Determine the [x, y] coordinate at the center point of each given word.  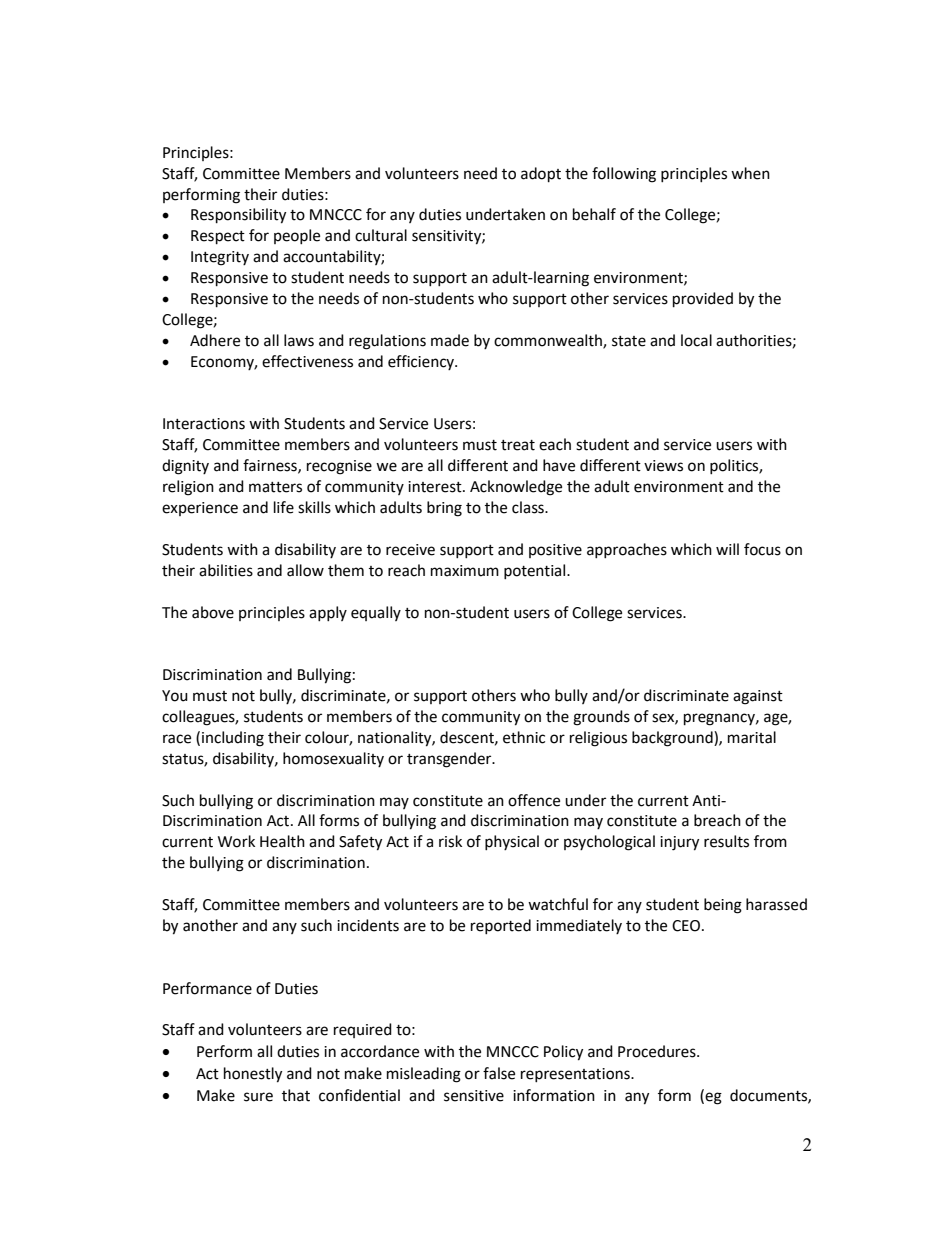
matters [275, 487]
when [750, 173]
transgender [450, 760]
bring [444, 509]
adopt [541, 175]
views [663, 466]
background [673, 739]
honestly [253, 1075]
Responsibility [238, 216]
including [233, 739]
